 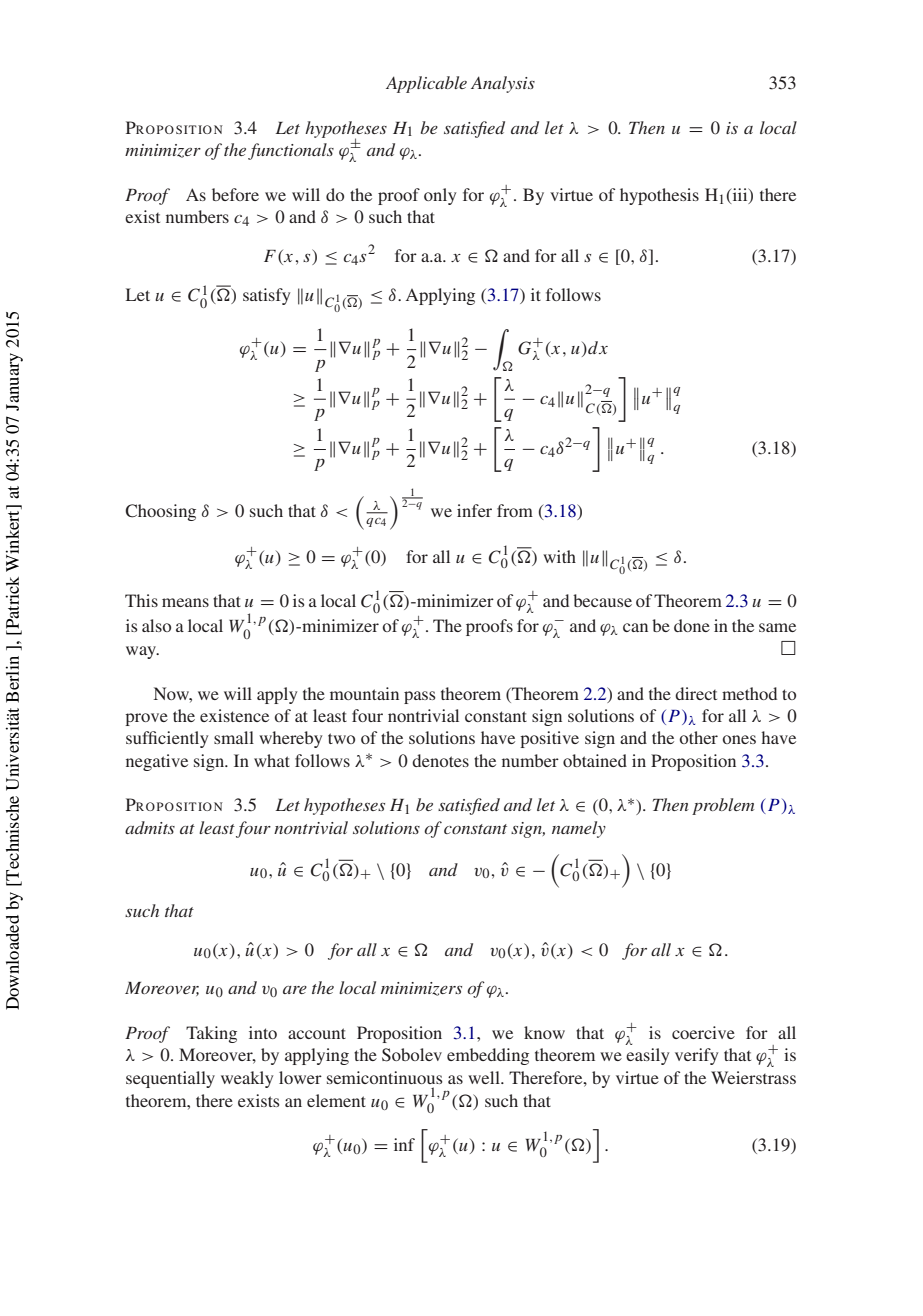 I want to click on from, so click(x=515, y=510).
